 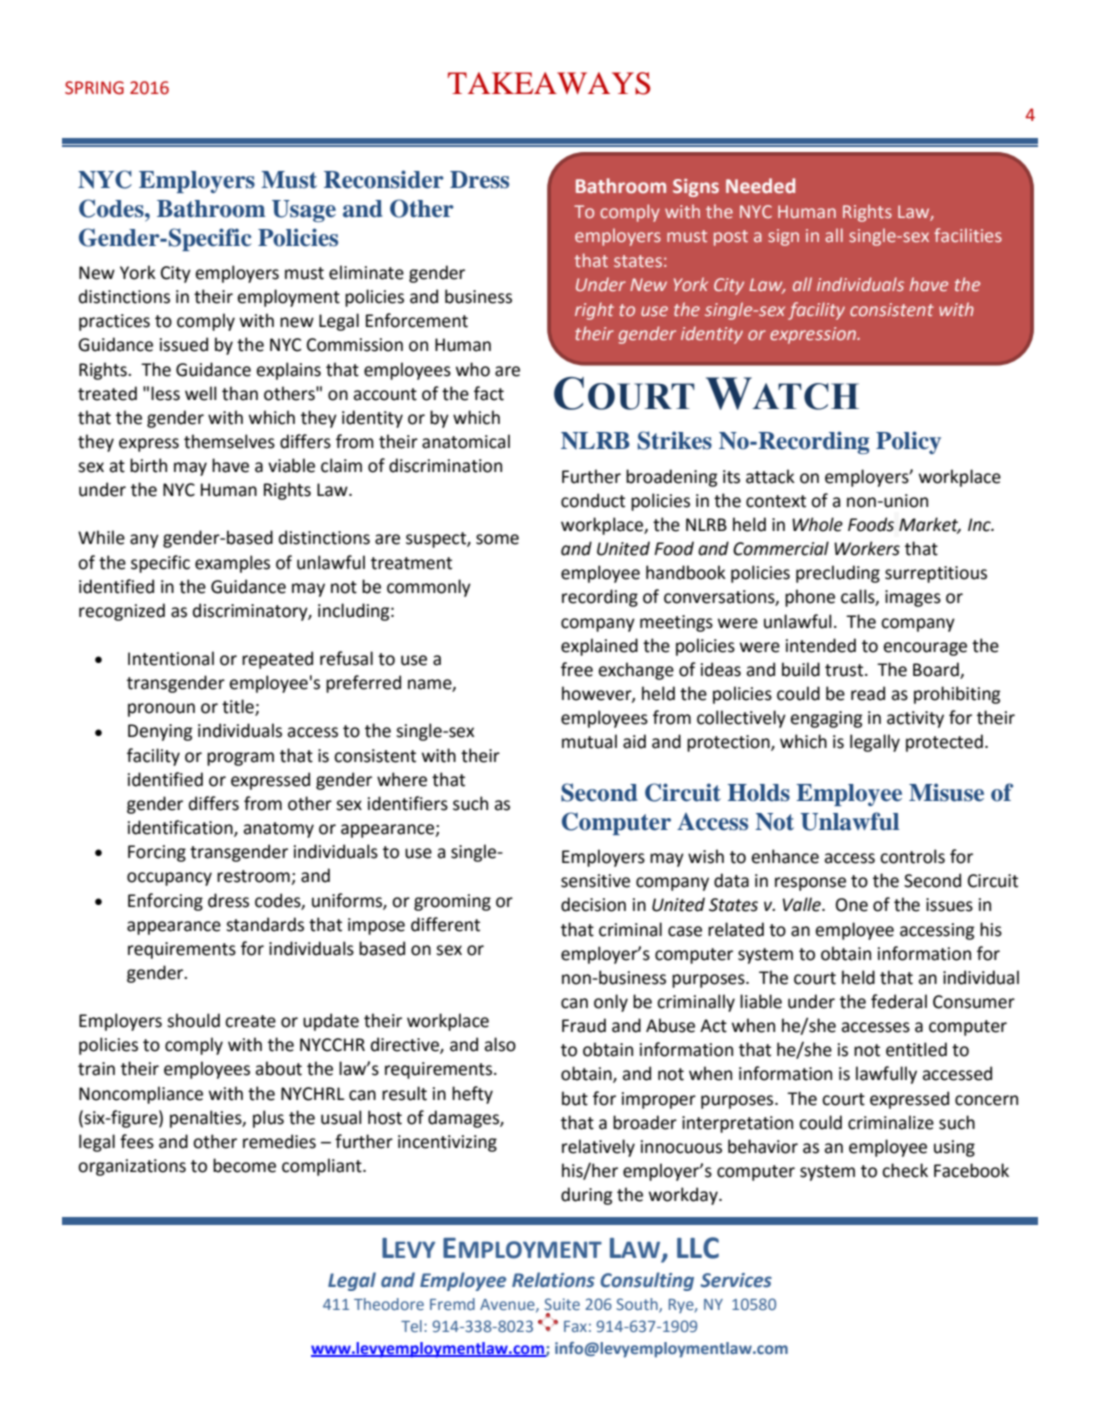 I want to click on Market, so click(x=930, y=525).
